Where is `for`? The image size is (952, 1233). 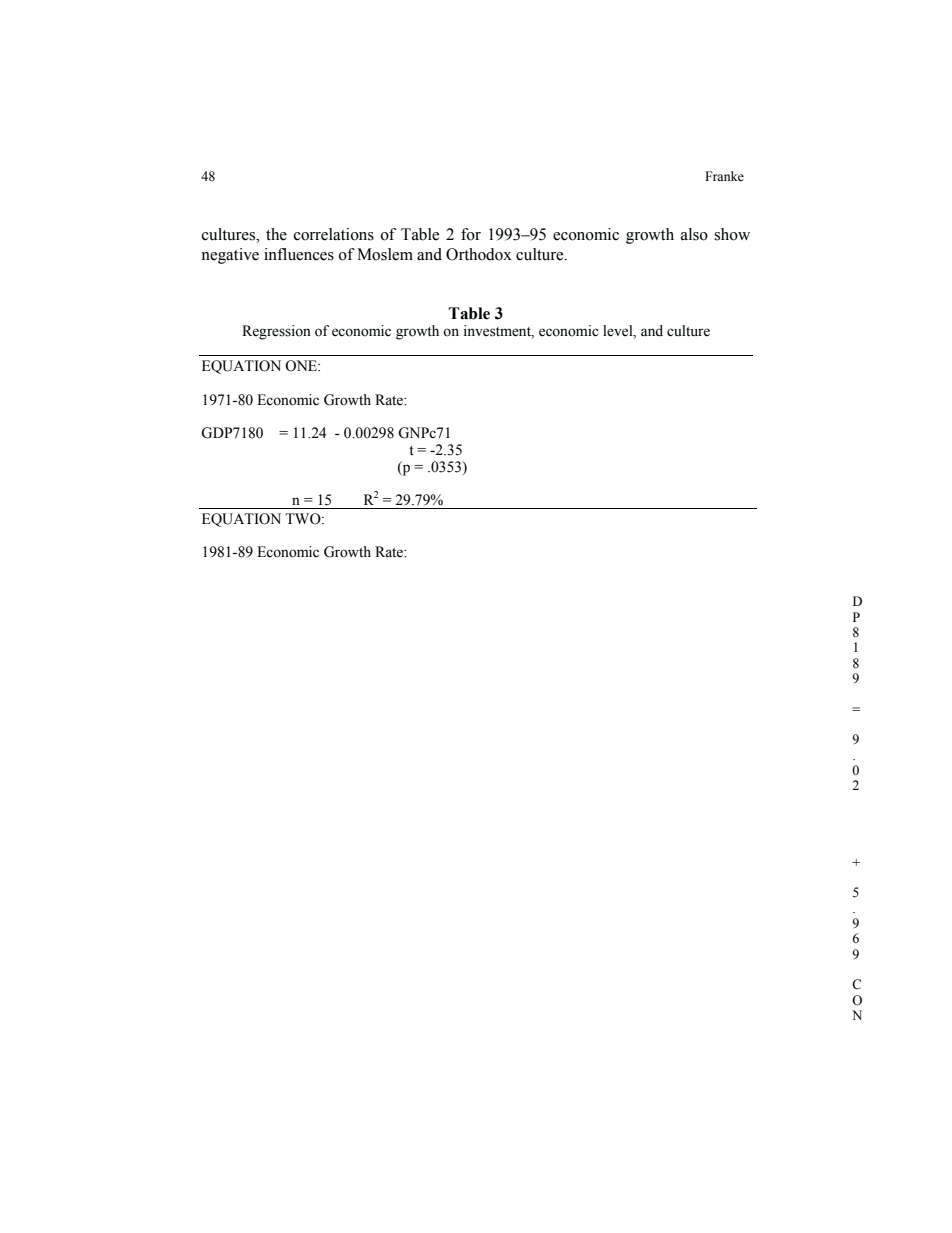 for is located at coordinates (471, 234).
